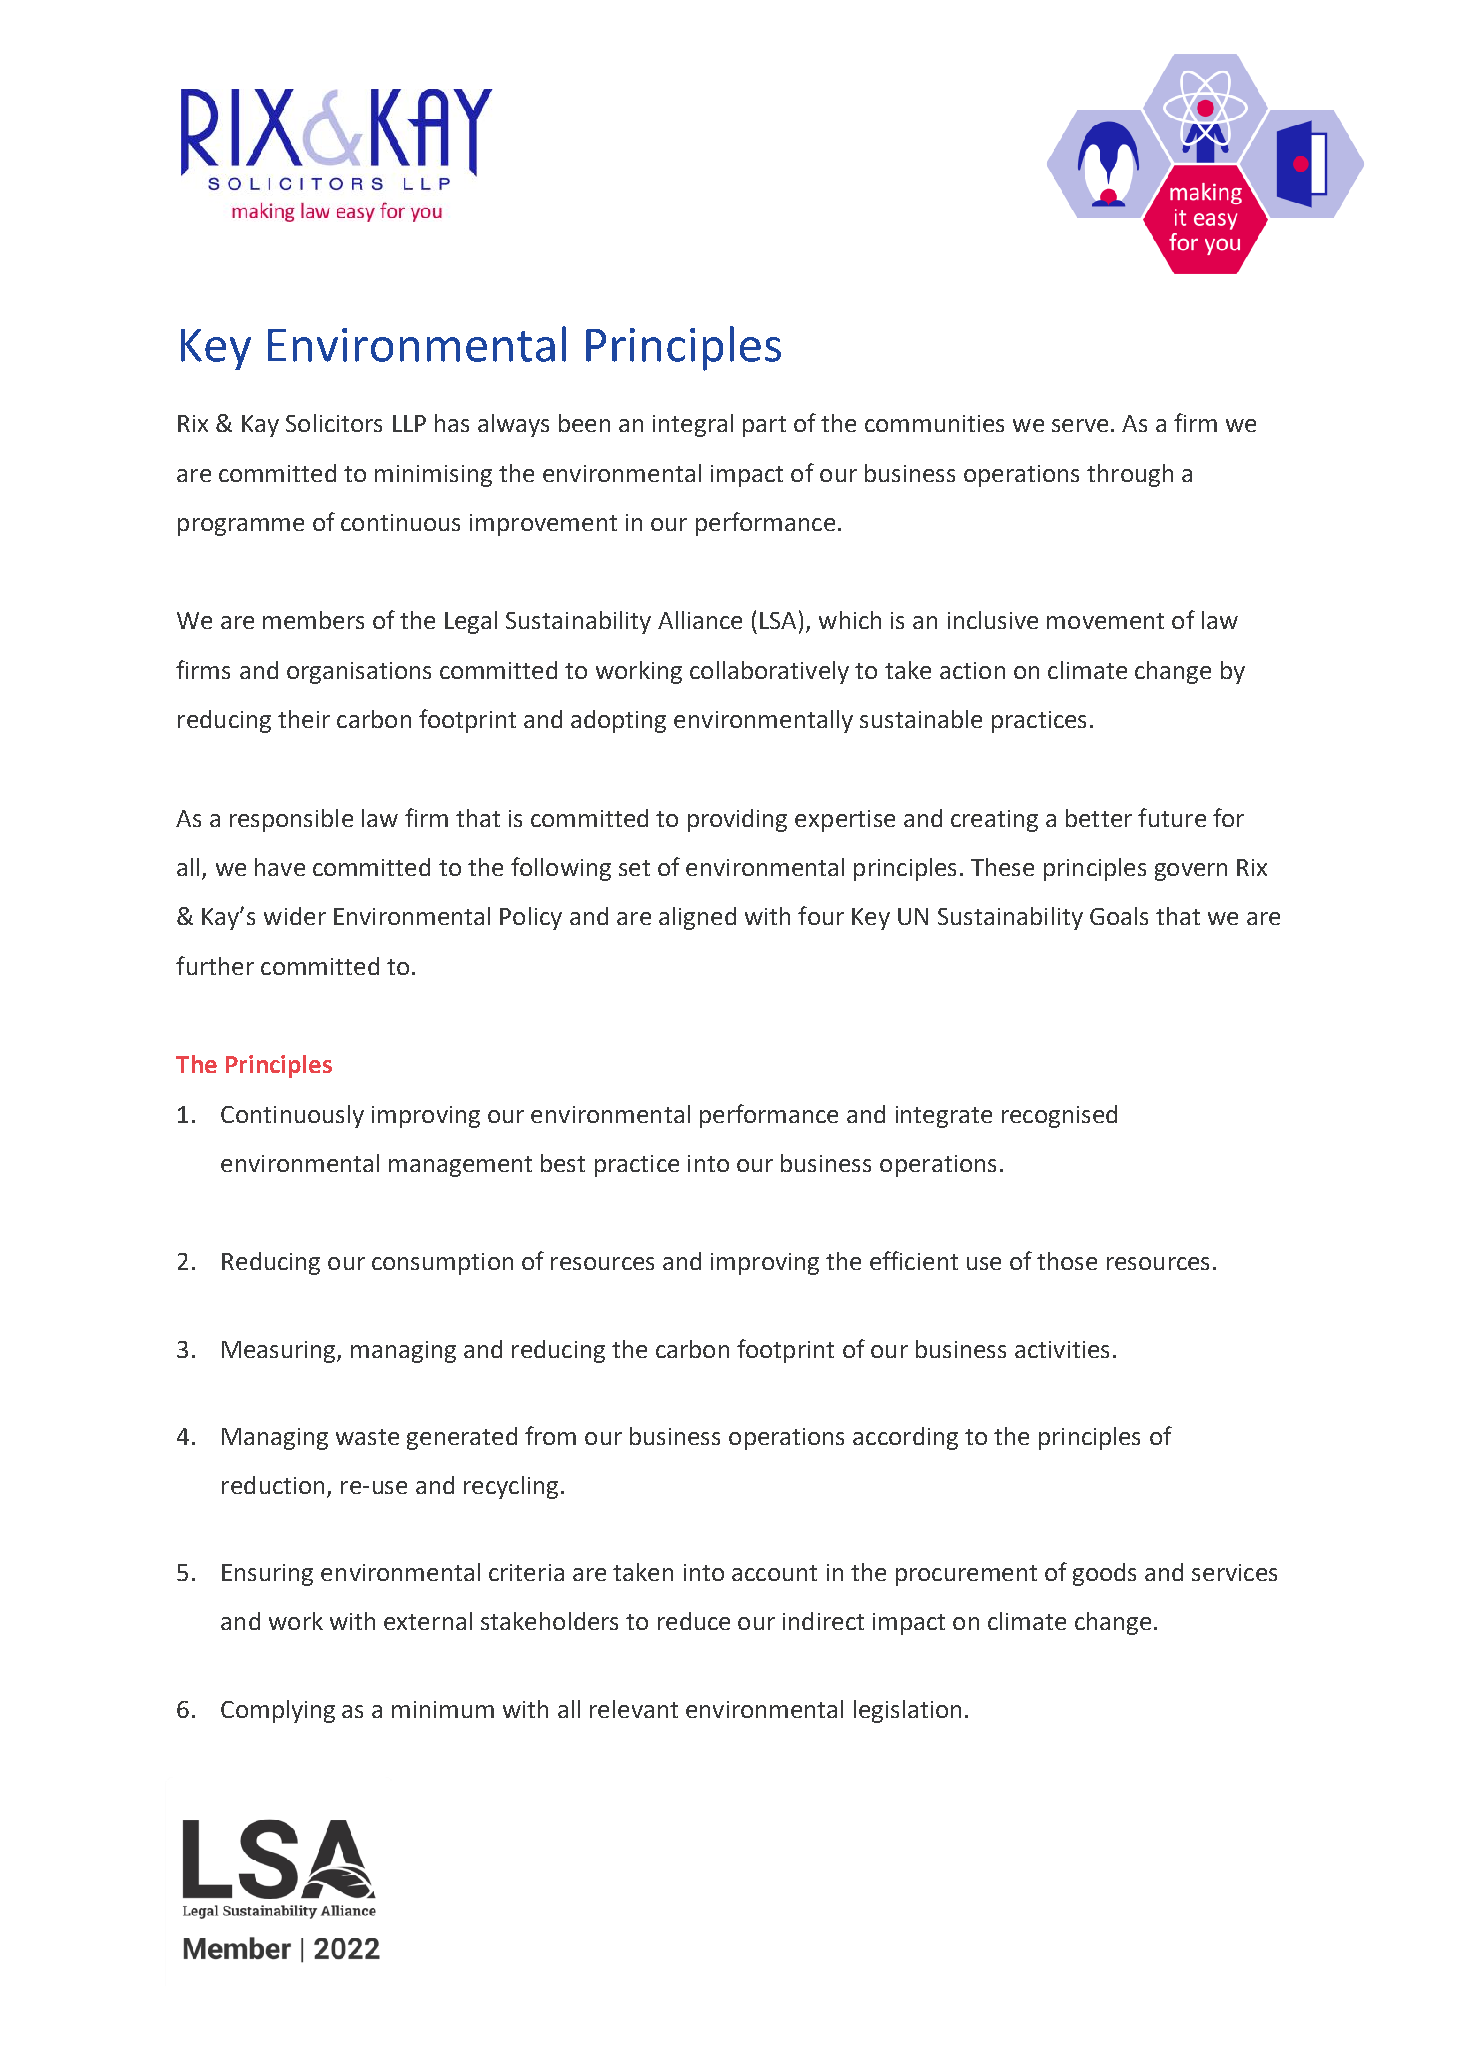 The height and width of the page is (2061, 1458). Describe the element at coordinates (278, 1711) in the page. I see `Complying` at that location.
